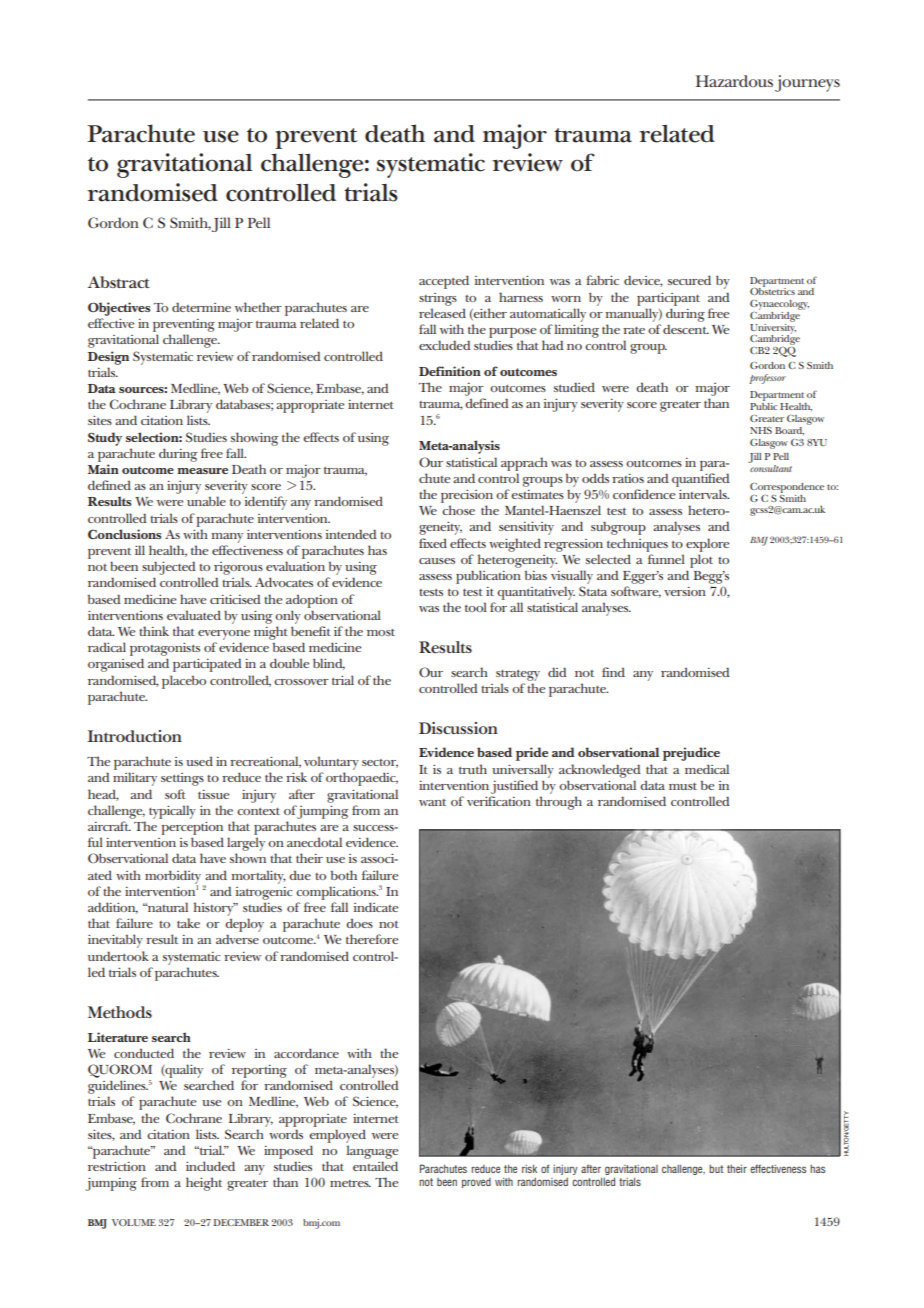 This screenshot has height=1308, width=924. What do you see at coordinates (734, 81) in the screenshot?
I see `Hazardous` at bounding box center [734, 81].
